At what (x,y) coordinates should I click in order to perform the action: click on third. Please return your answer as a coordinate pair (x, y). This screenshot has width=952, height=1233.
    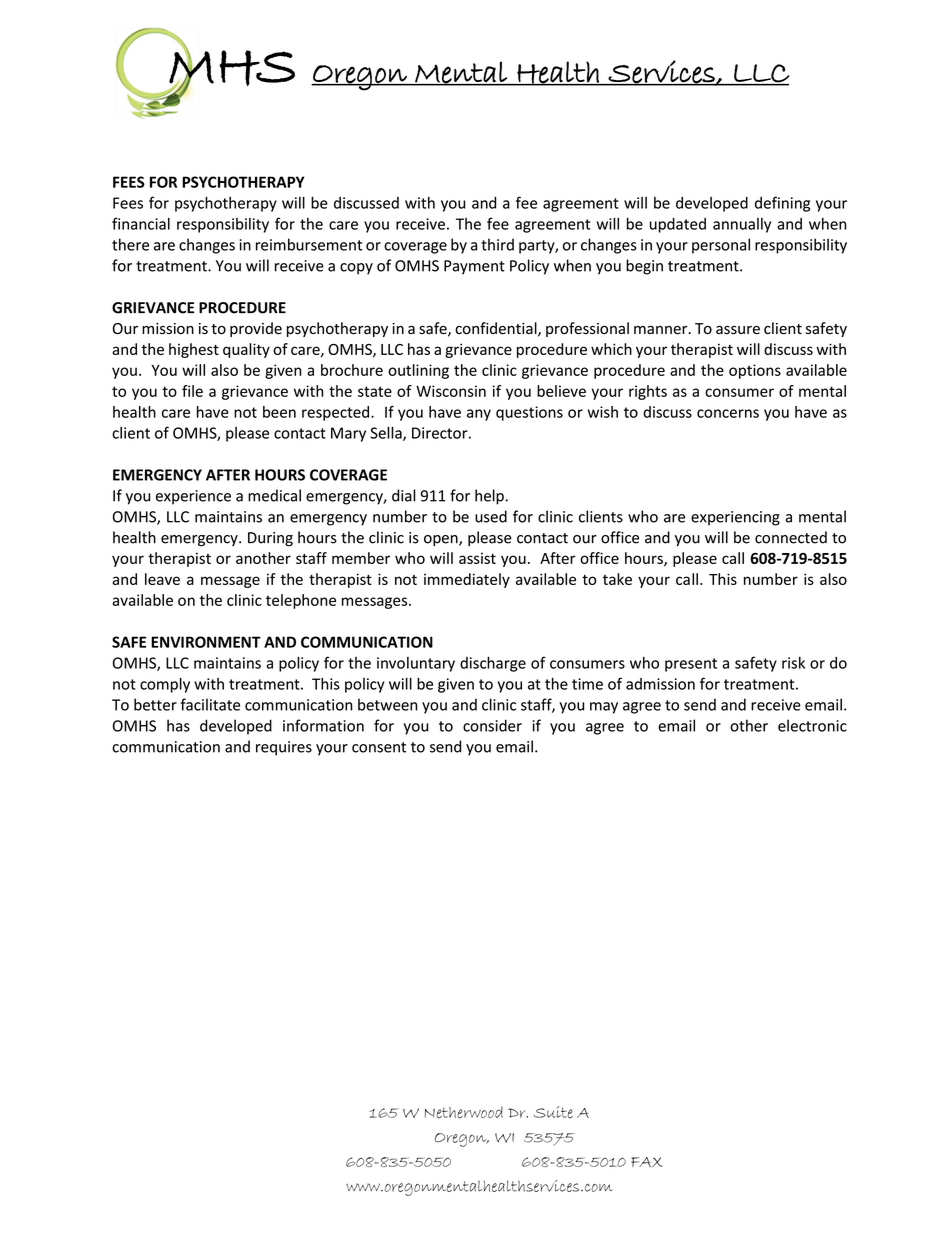
    Looking at the image, I should click on (497, 244).
